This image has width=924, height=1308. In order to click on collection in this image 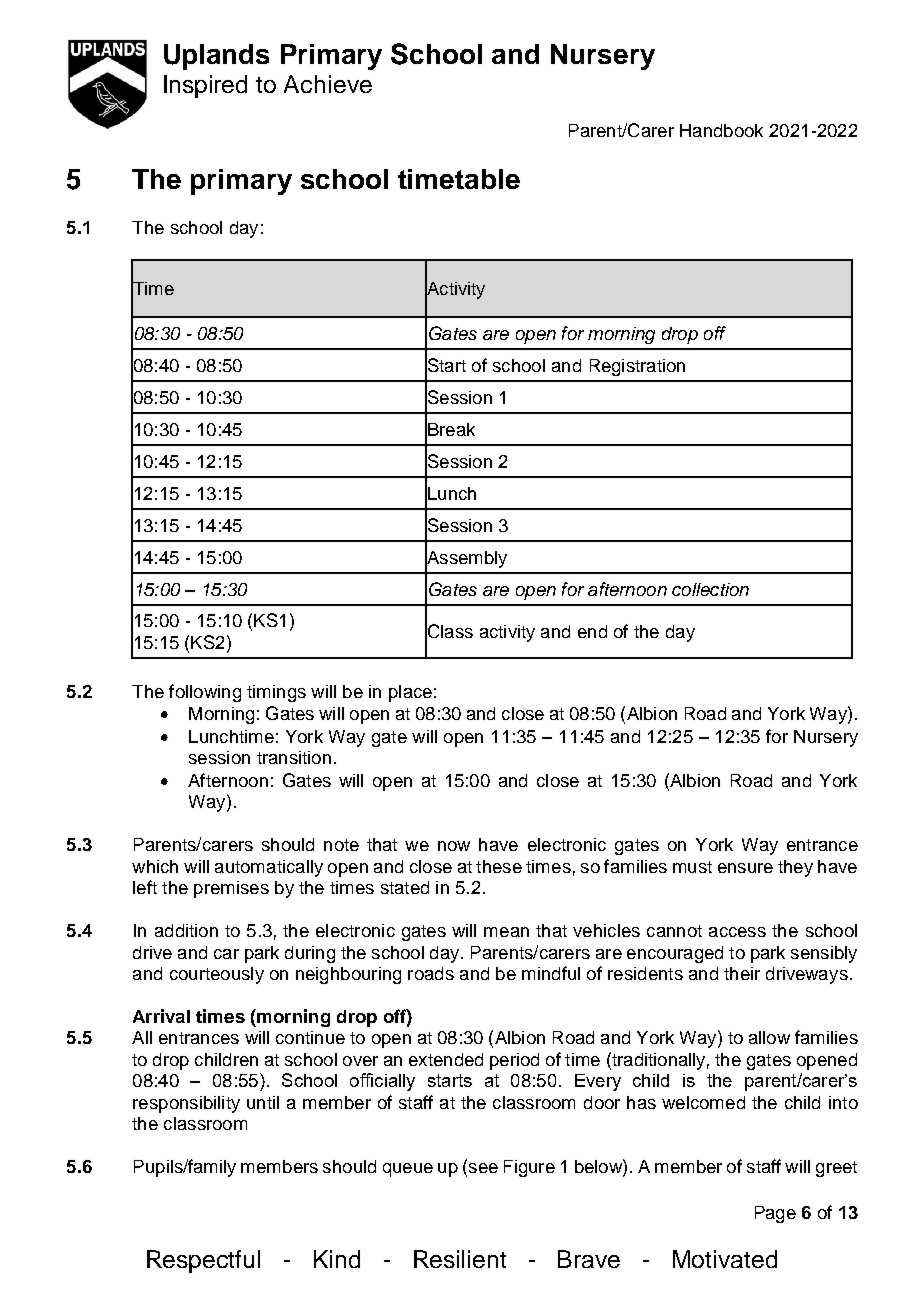, I will do `click(710, 589)`.
